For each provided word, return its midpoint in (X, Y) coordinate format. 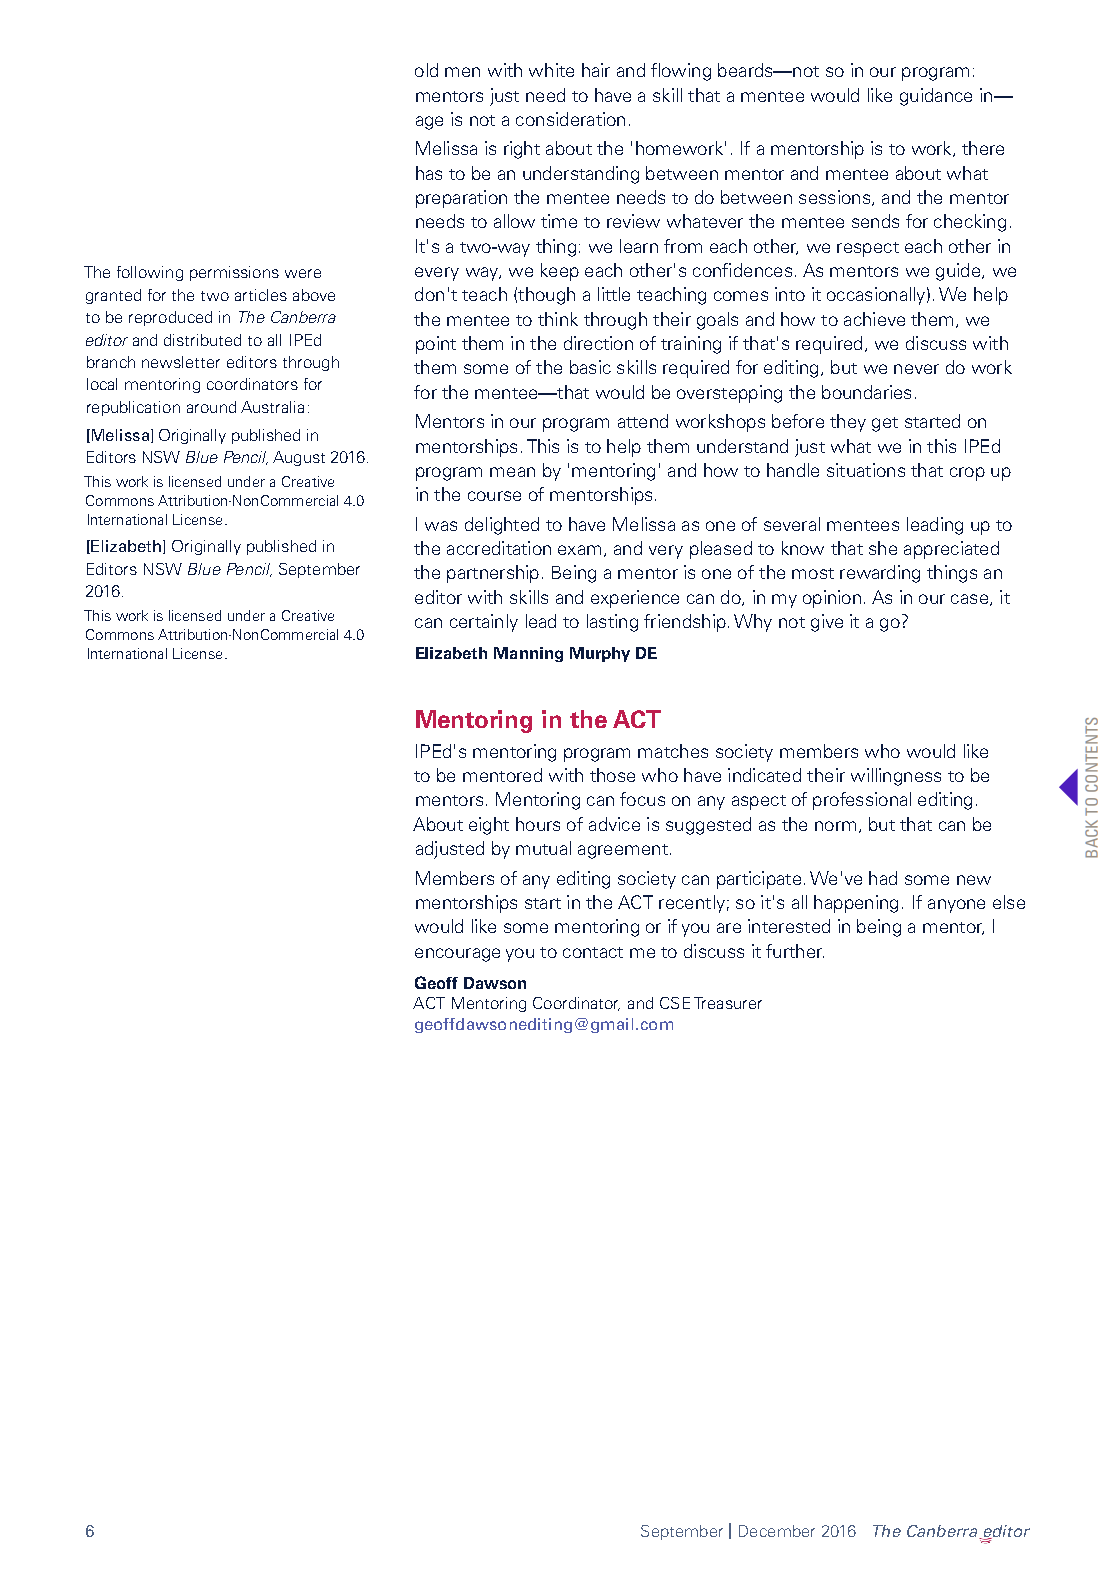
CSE (675, 1003)
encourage (457, 955)
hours (538, 824)
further (795, 951)
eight (489, 826)
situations (866, 470)
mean (512, 472)
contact (593, 952)
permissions (234, 273)
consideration (570, 119)
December (777, 1531)
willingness (896, 777)
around (211, 407)
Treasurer (728, 1003)
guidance (936, 97)
